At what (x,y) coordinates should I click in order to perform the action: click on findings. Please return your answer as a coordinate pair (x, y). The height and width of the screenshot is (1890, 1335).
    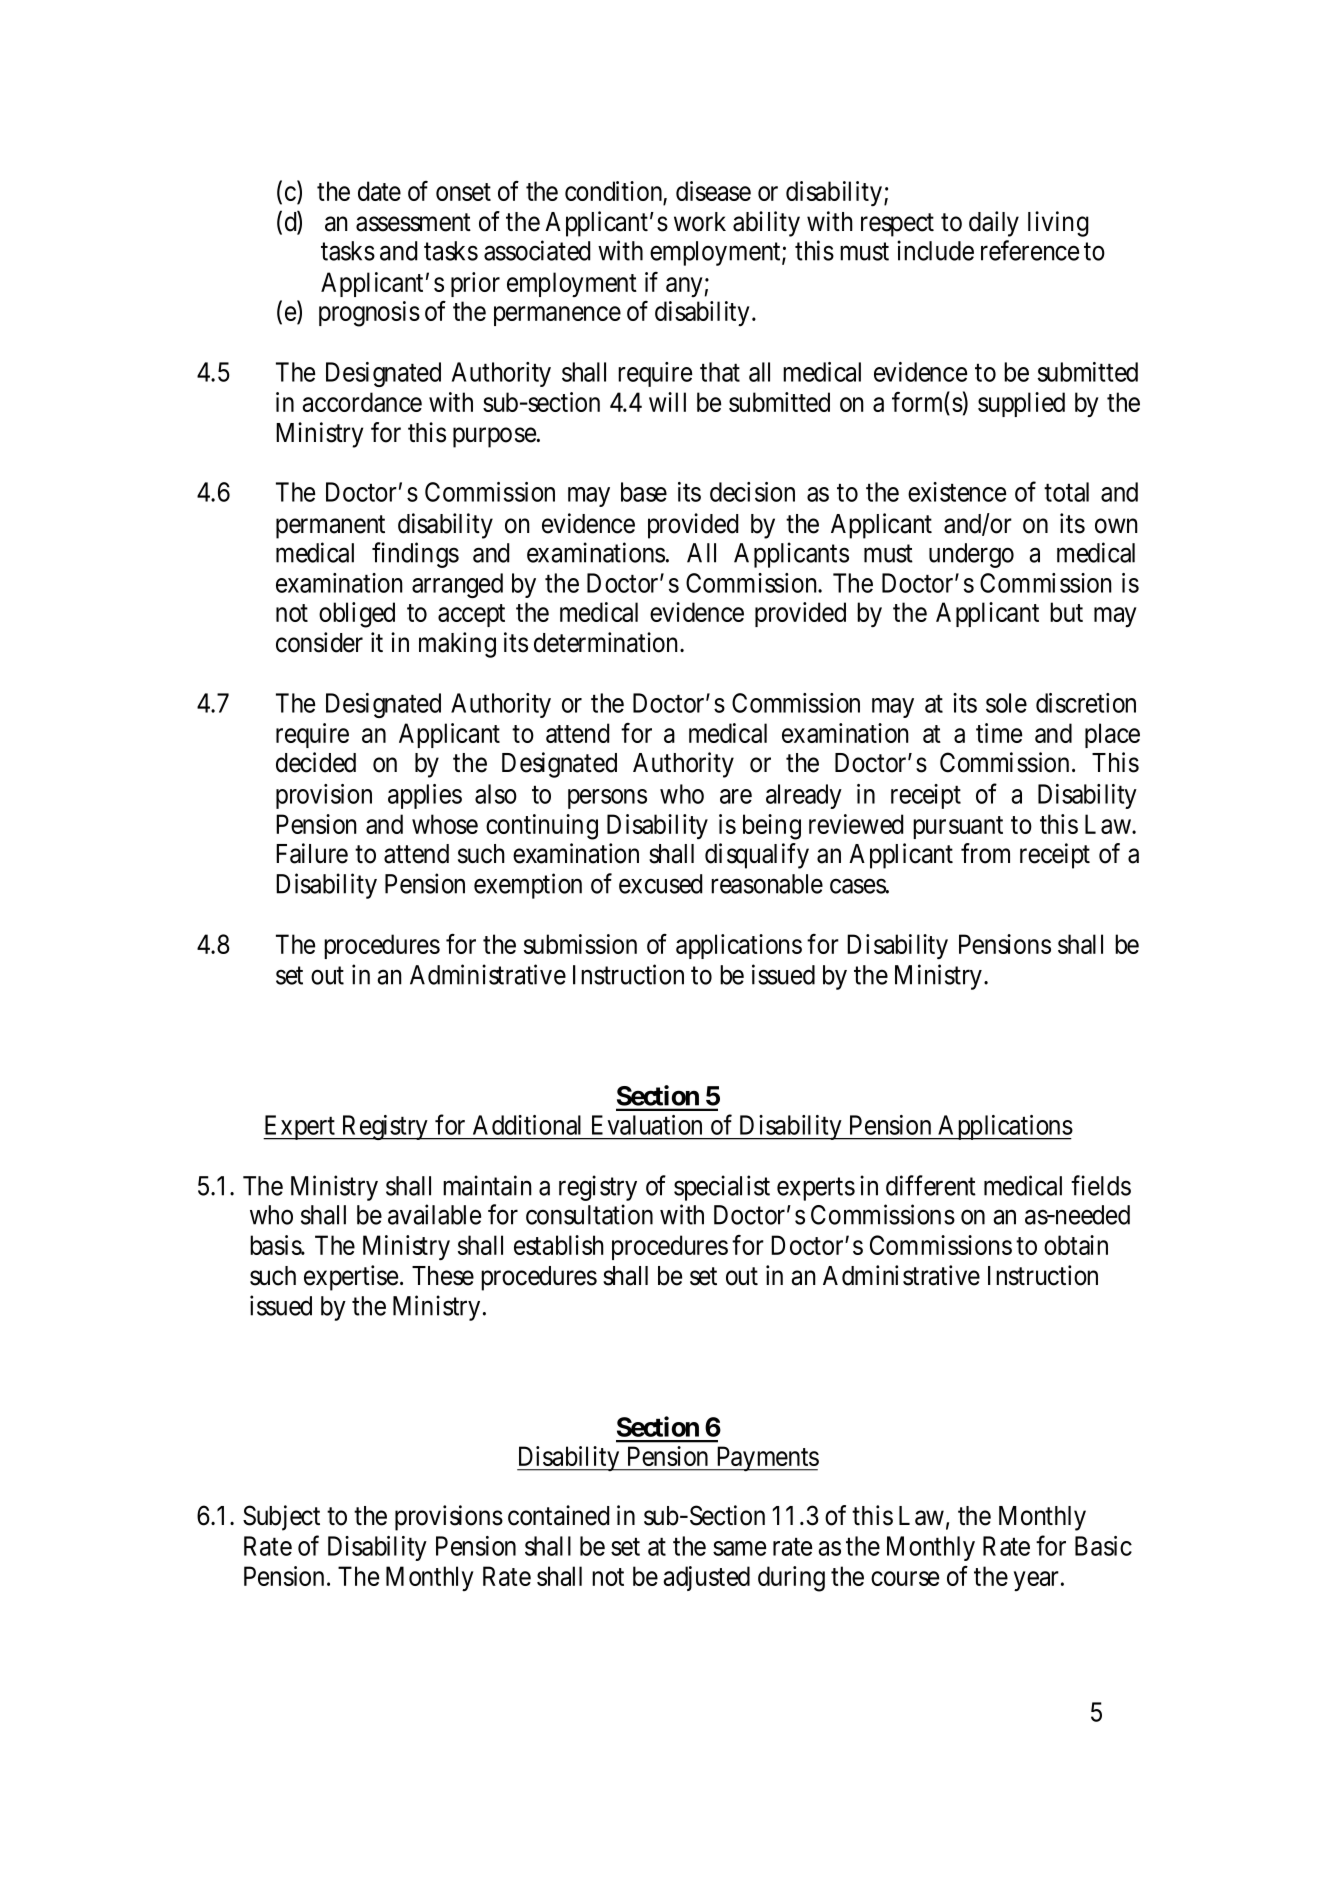
    Looking at the image, I should click on (415, 555).
